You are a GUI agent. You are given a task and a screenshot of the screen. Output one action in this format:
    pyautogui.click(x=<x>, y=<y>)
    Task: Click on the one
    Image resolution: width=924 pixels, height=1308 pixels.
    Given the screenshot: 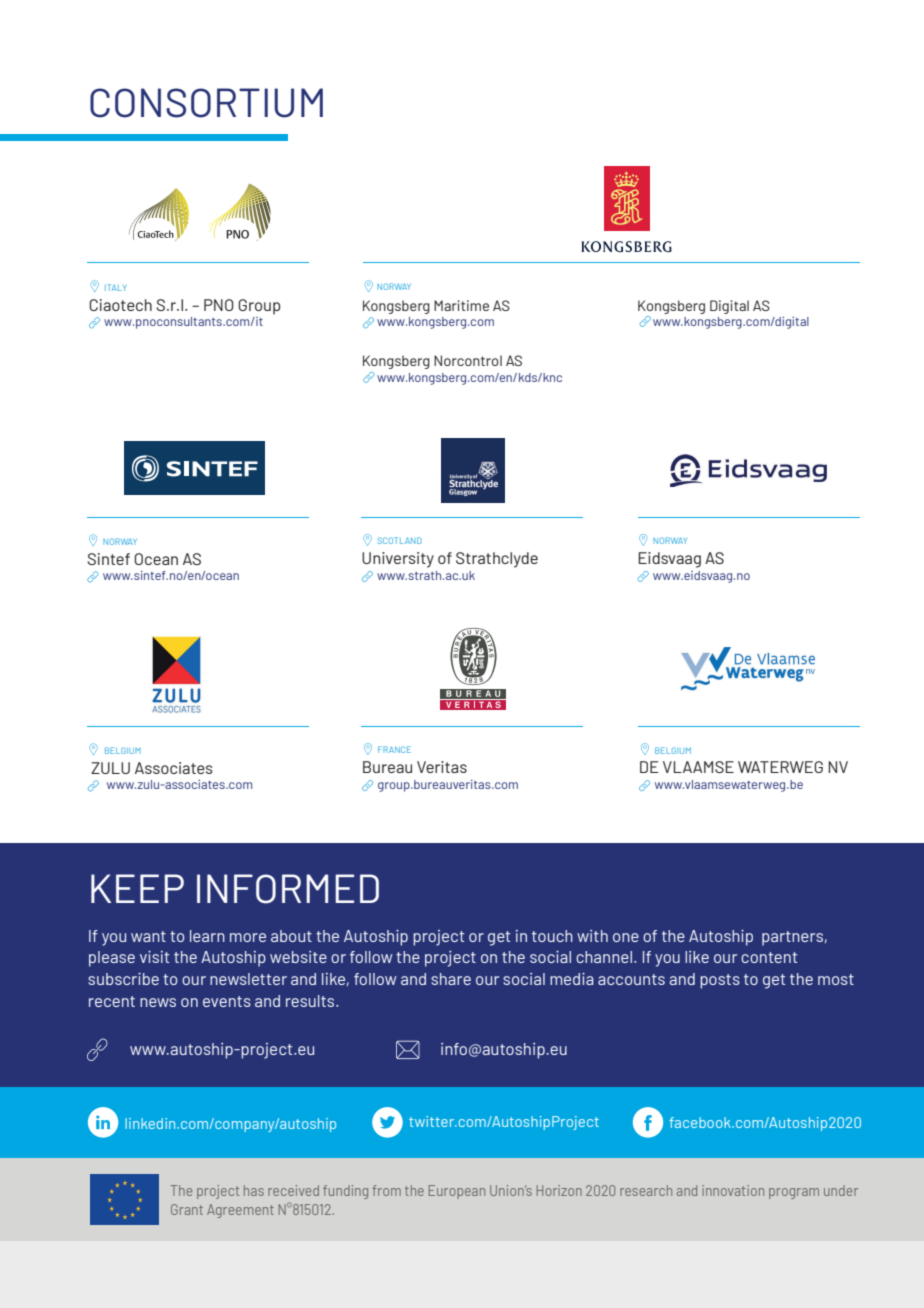 What is the action you would take?
    pyautogui.click(x=626, y=937)
